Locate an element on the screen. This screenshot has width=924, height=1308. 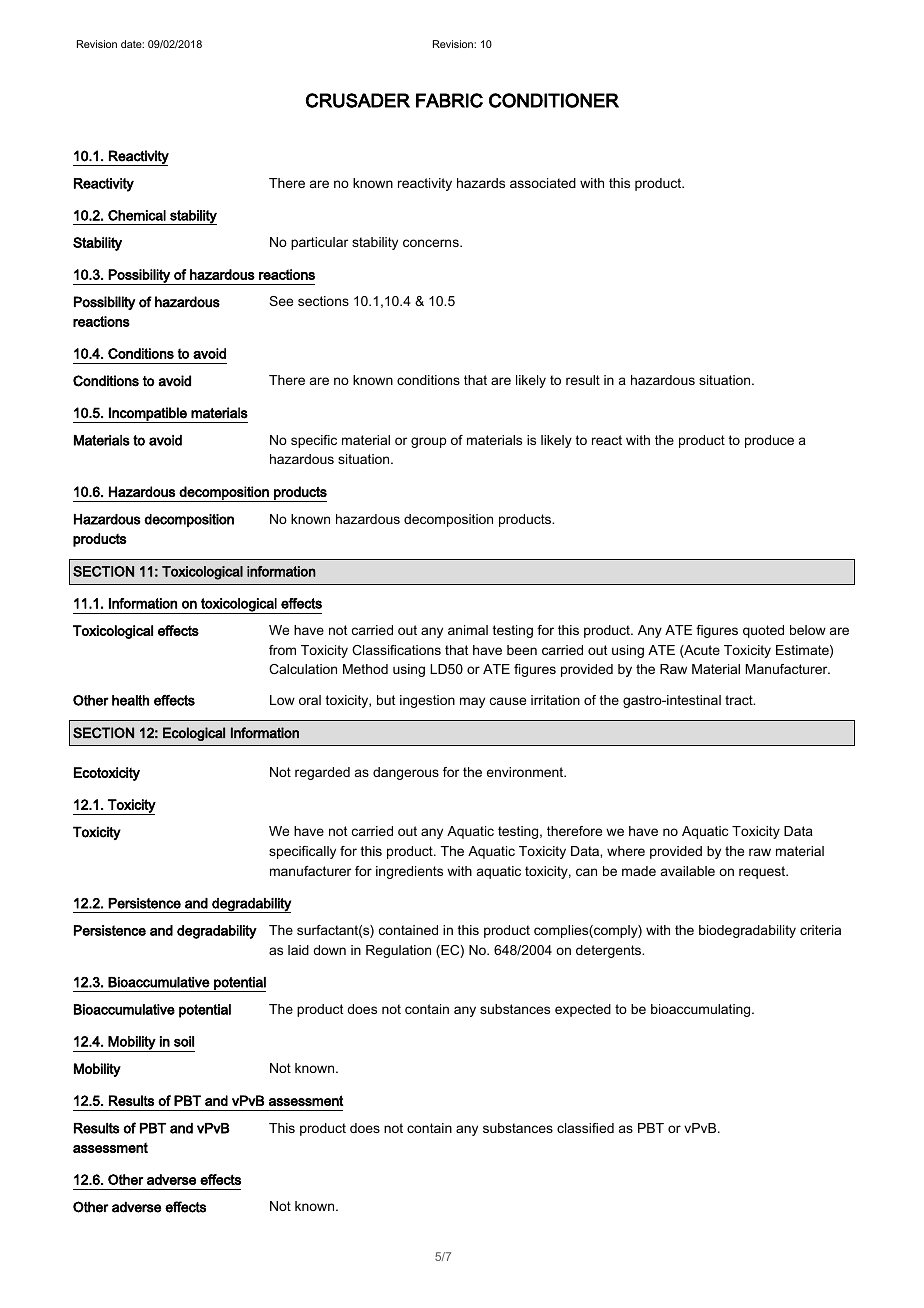
quoted is located at coordinates (763, 631).
